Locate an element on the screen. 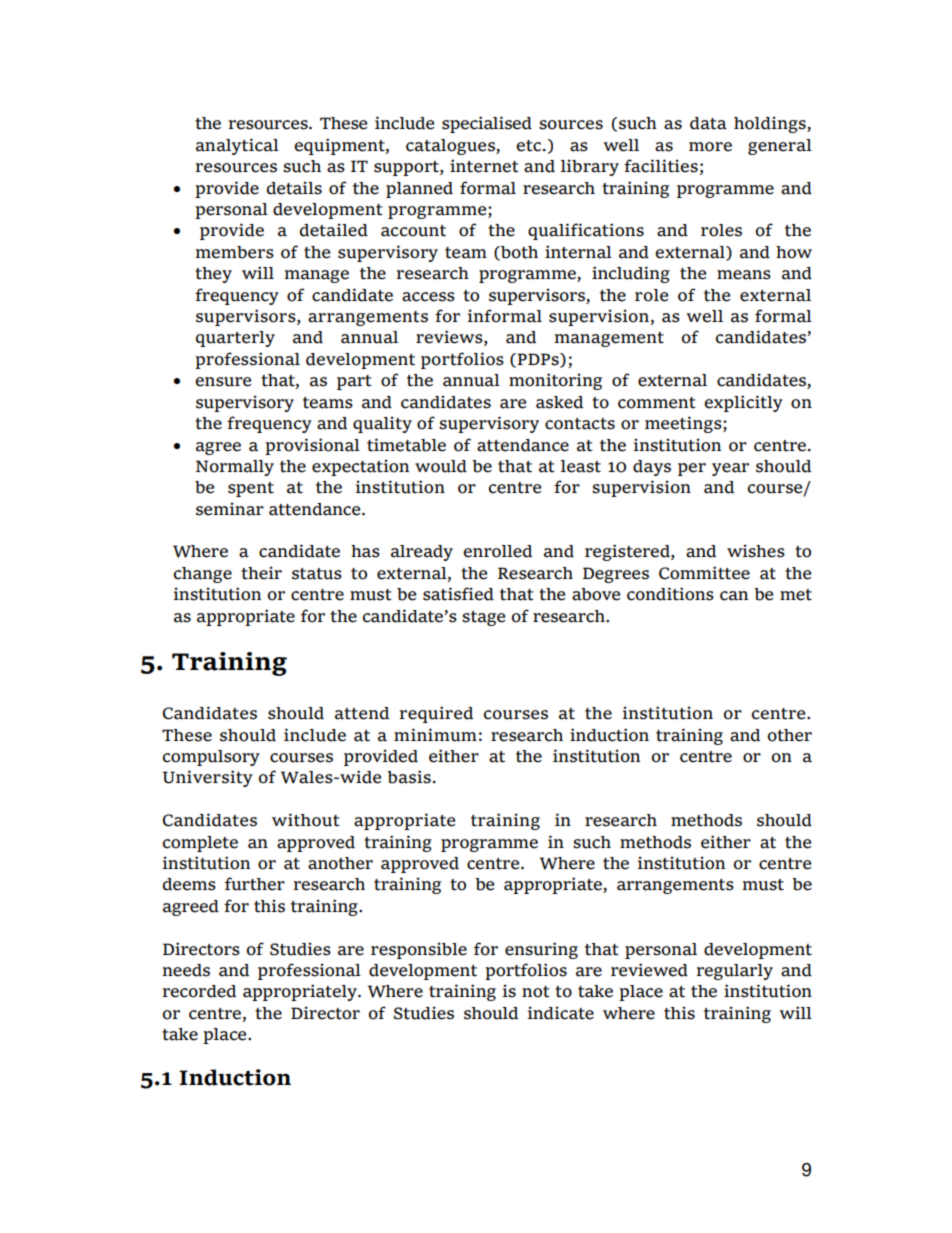 Image resolution: width=952 pixels, height=1233 pixels. regularly is located at coordinates (735, 972).
